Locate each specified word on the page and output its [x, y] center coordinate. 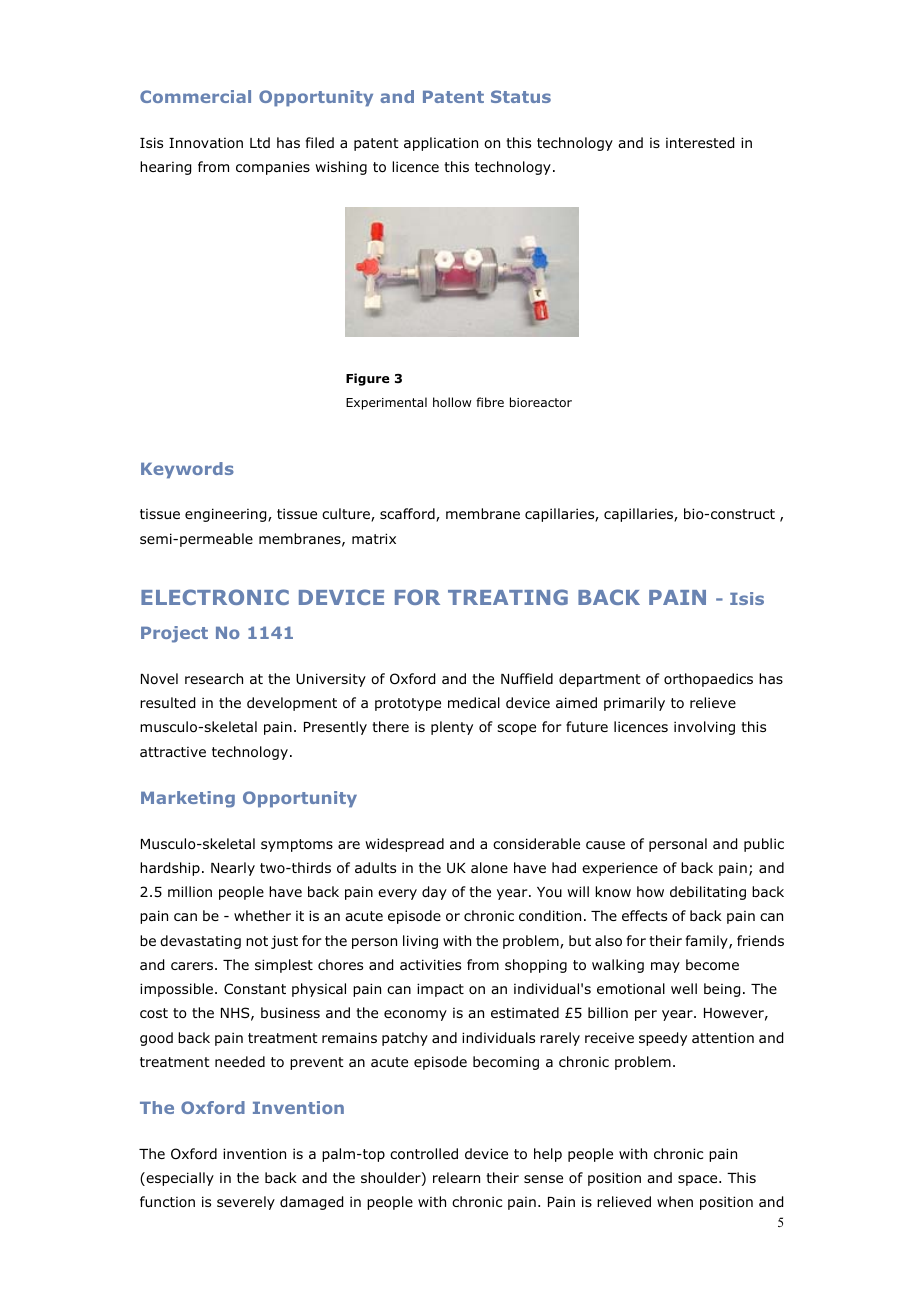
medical [474, 702]
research [214, 678]
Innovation [206, 143]
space [699, 1180]
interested [700, 143]
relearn [456, 1177]
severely [246, 1203]
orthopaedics [708, 680]
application [441, 144]
